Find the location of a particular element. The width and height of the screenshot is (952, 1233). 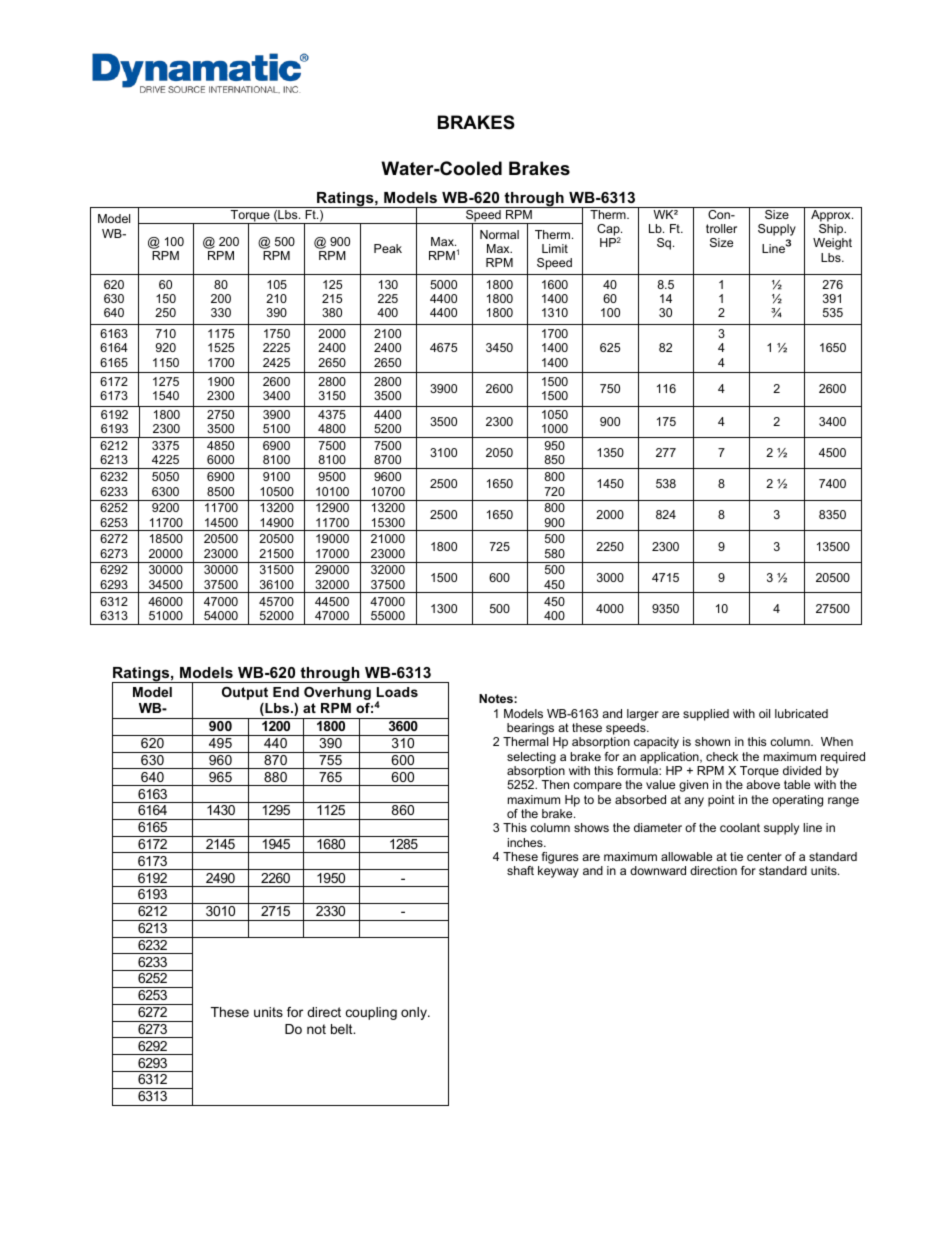

center is located at coordinates (764, 856).
